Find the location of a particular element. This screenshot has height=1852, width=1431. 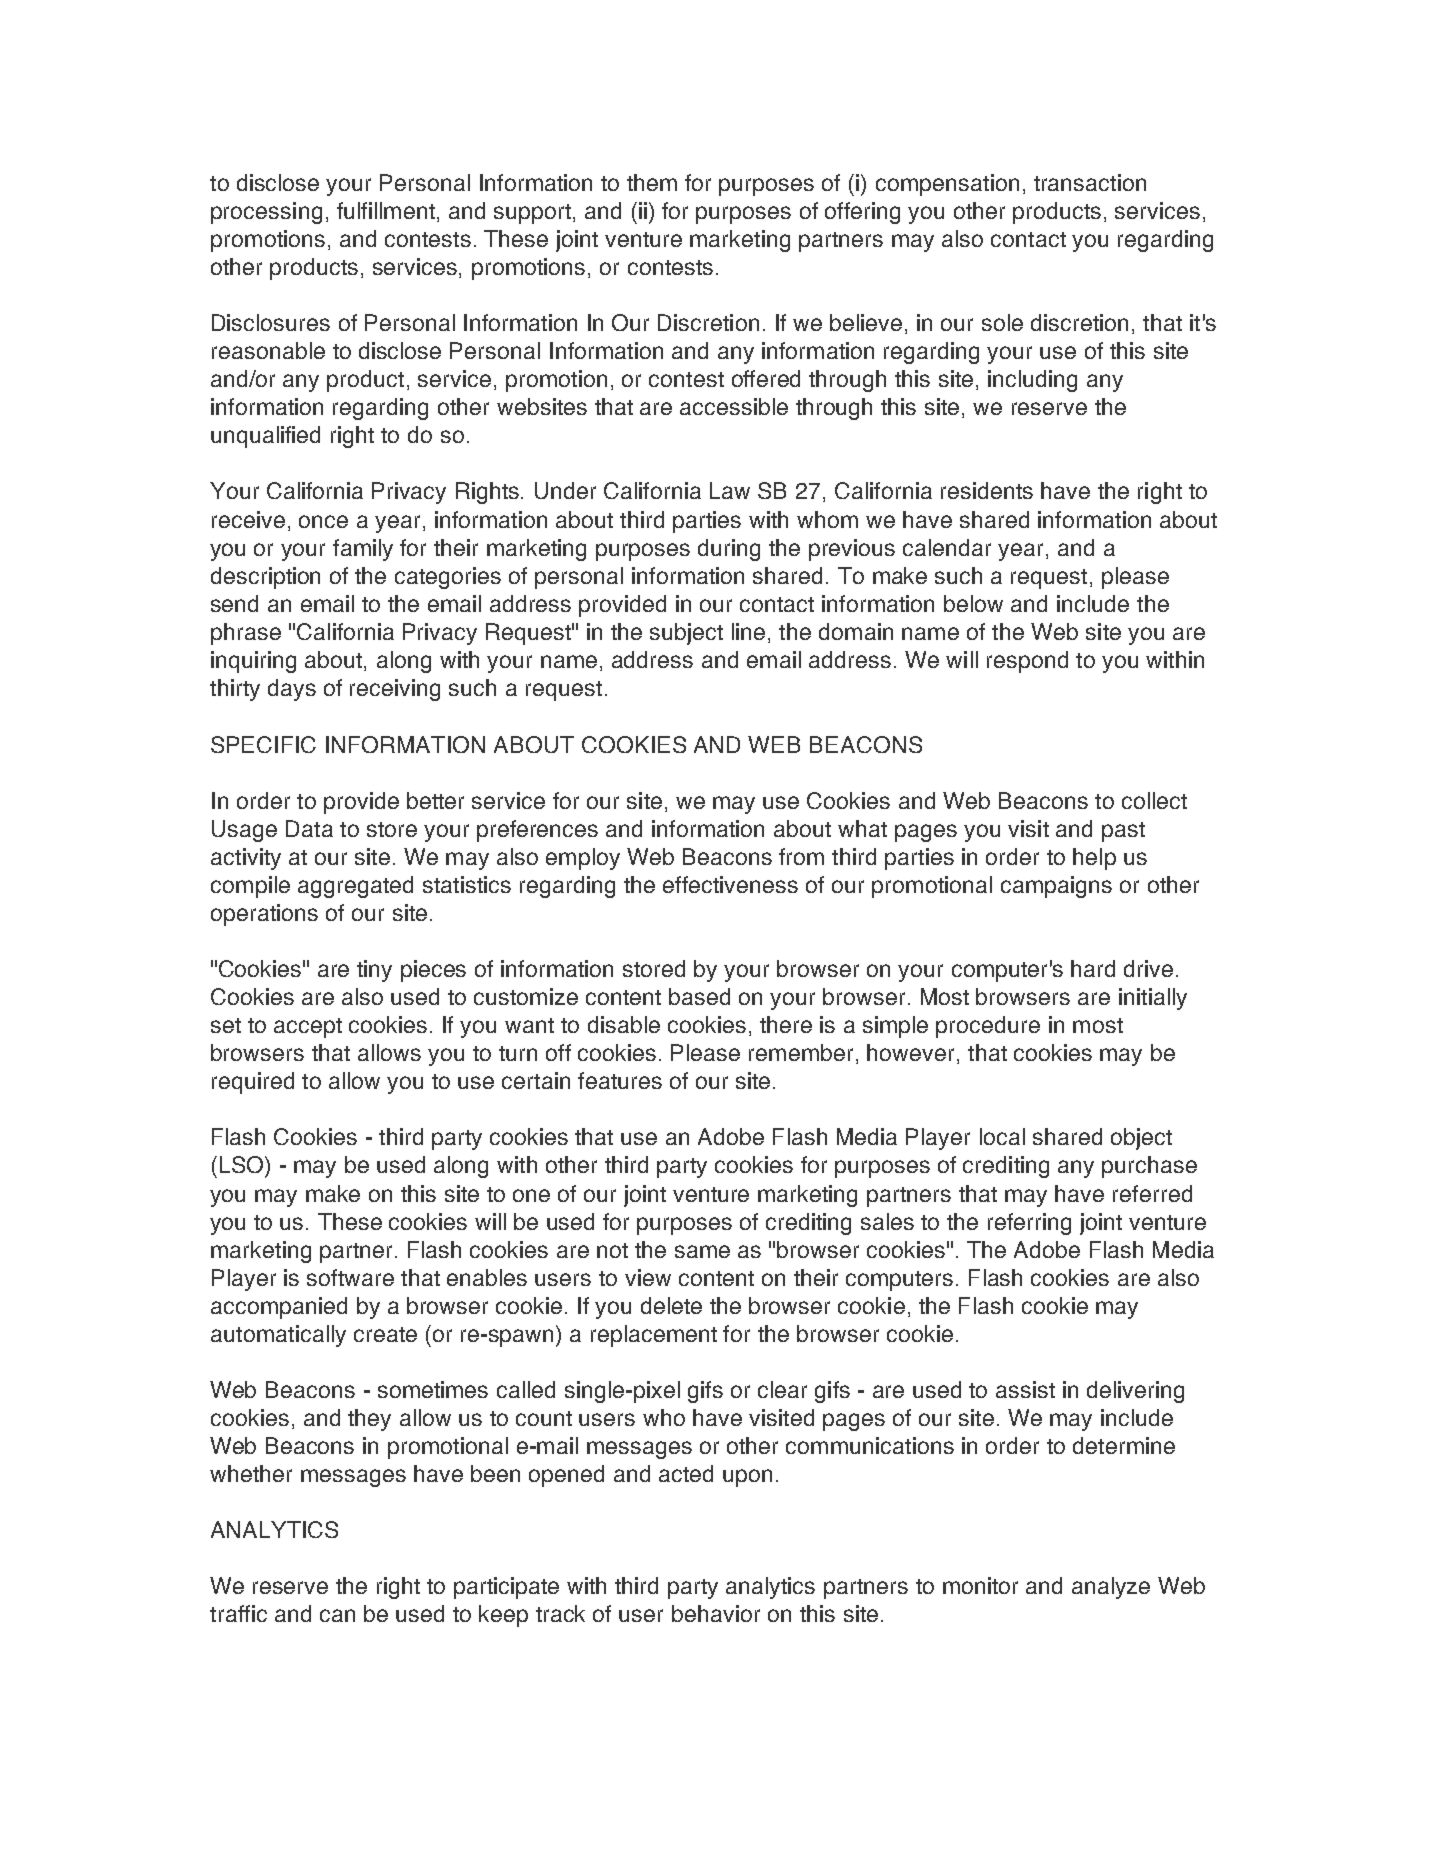

monitor is located at coordinates (980, 1585).
